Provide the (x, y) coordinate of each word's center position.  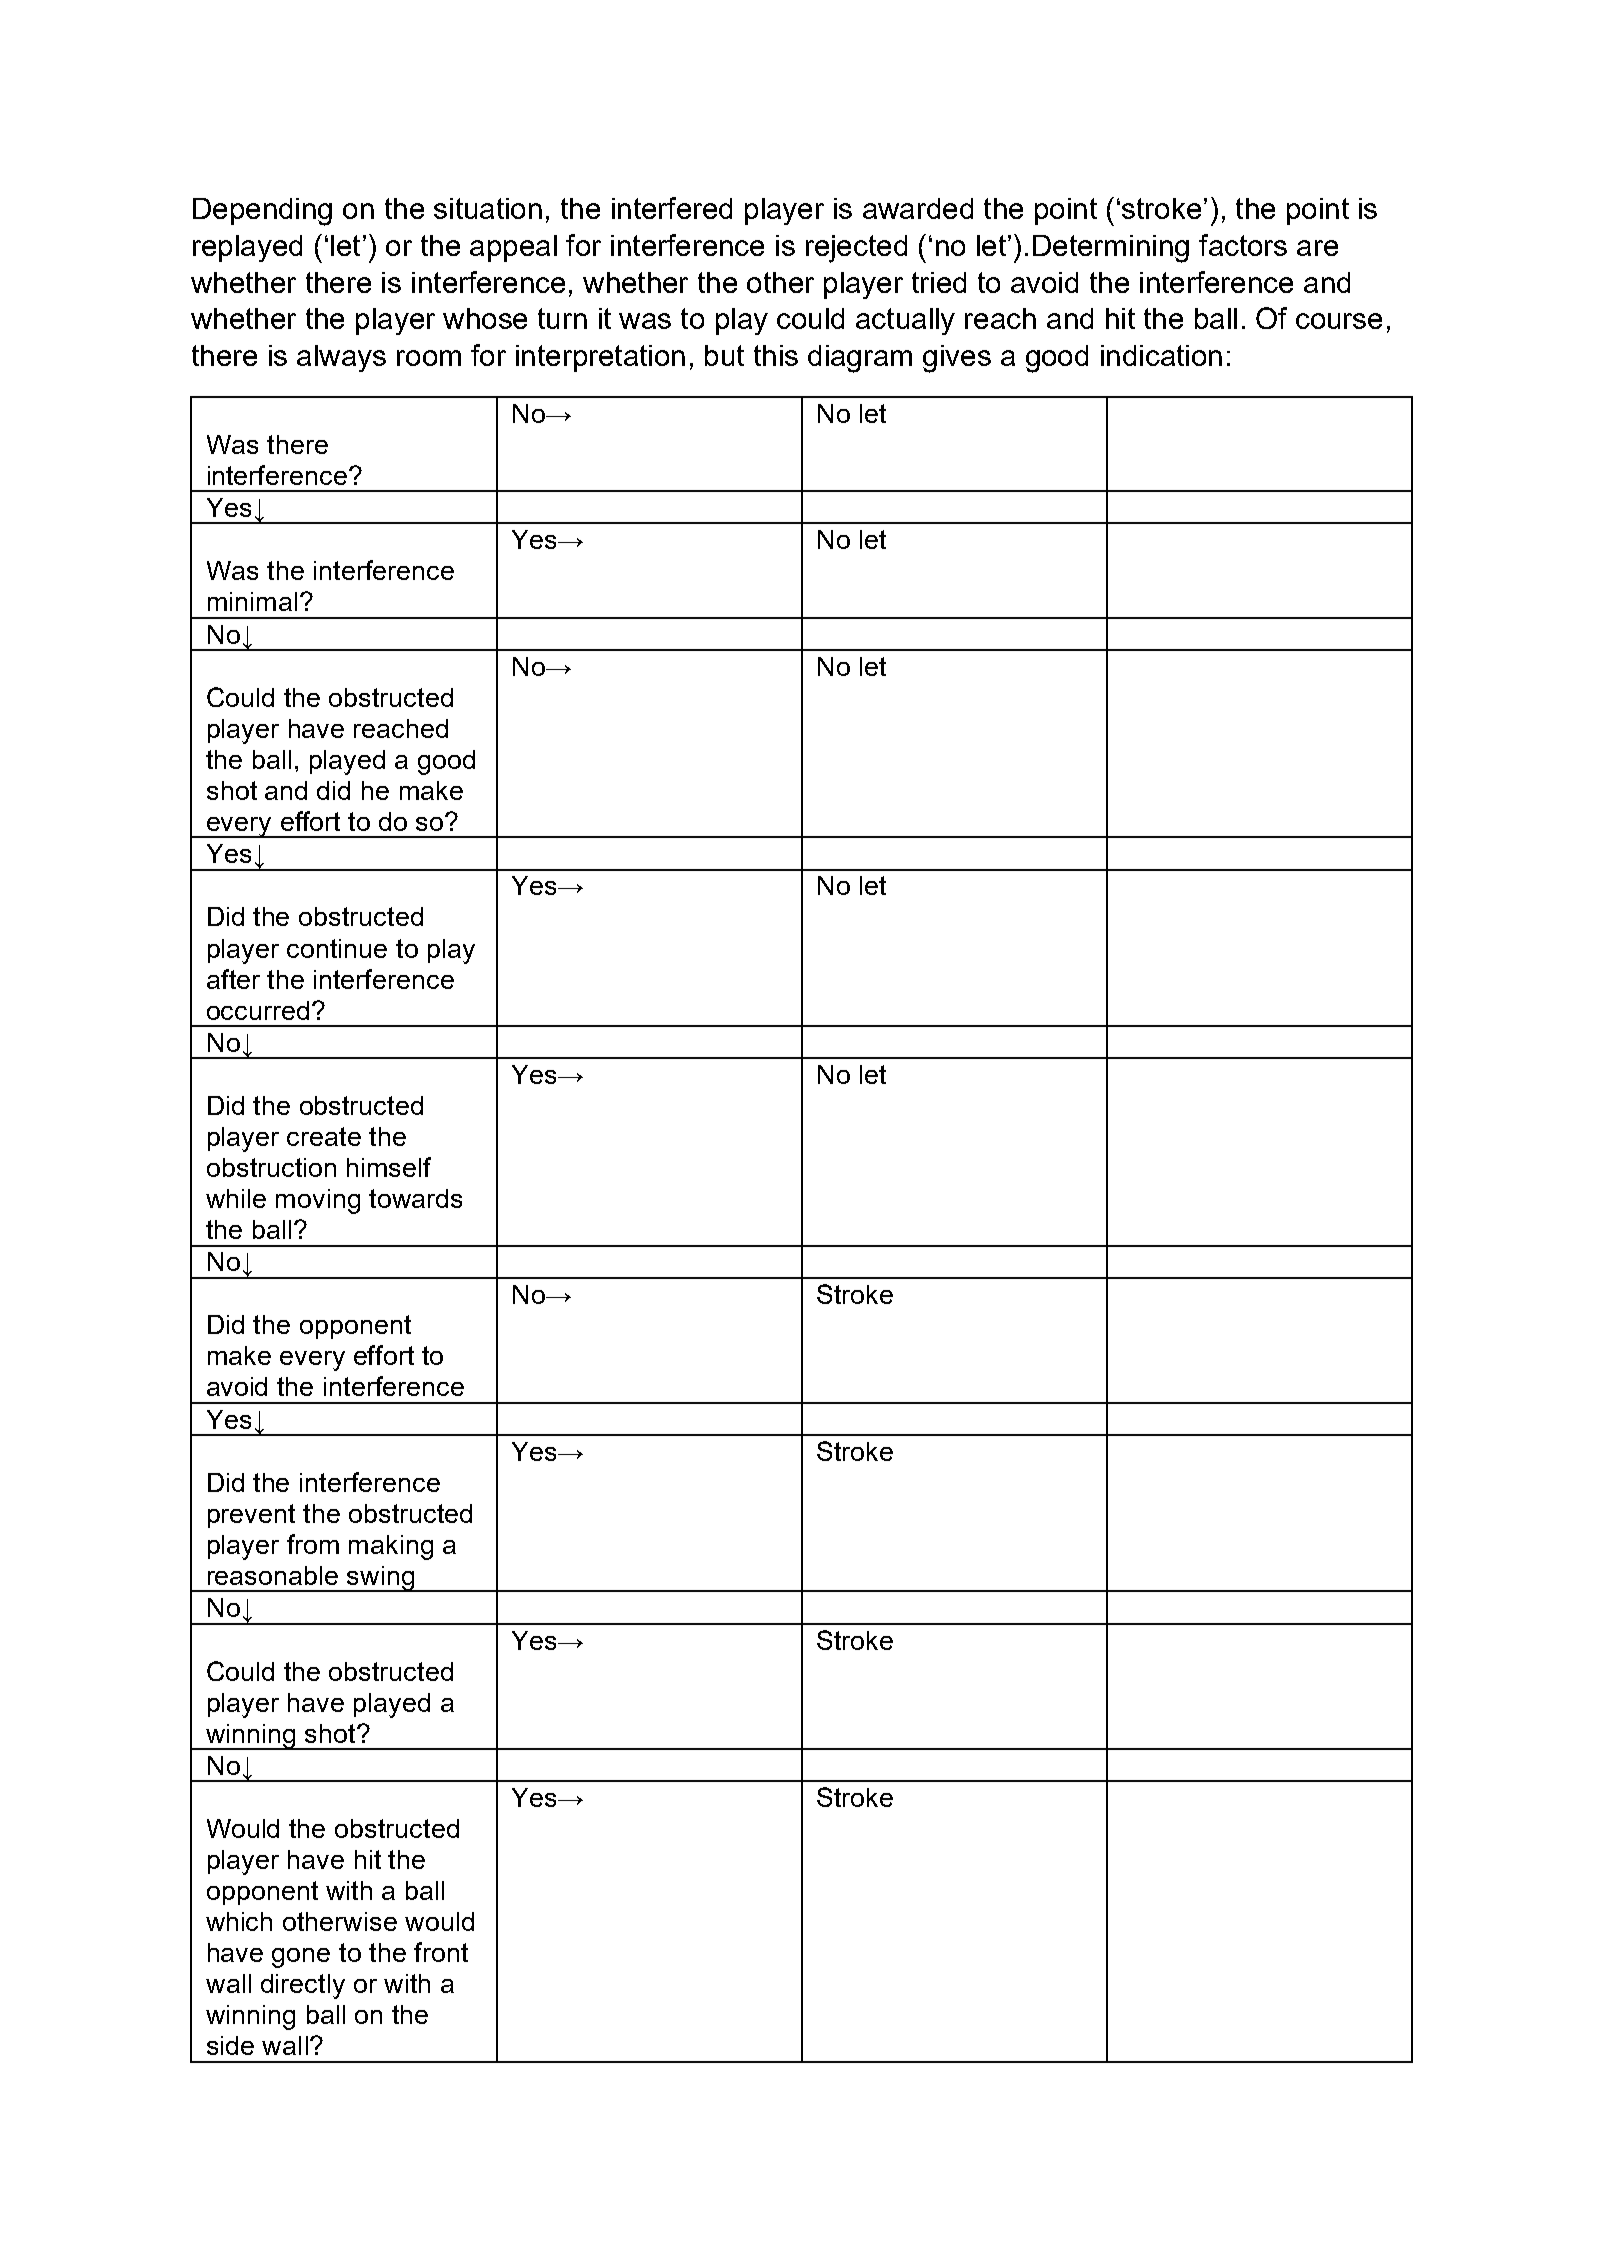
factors (1243, 245)
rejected (856, 249)
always (341, 358)
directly (303, 1986)
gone (301, 1958)
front (441, 1952)
